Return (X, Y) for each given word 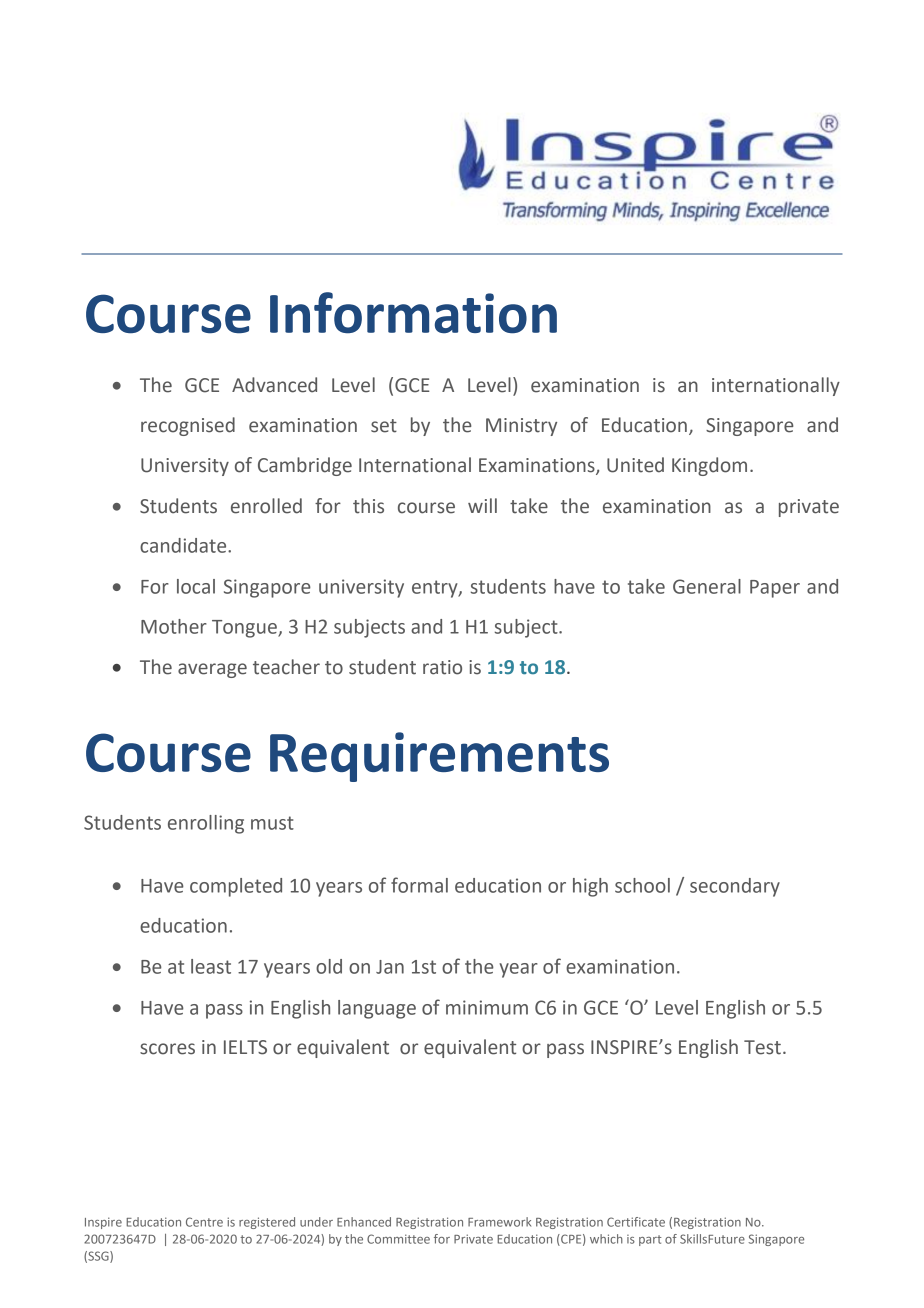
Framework (499, 1222)
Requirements (439, 757)
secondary (735, 887)
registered (267, 1223)
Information (413, 313)
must (272, 823)
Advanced (274, 385)
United (635, 465)
